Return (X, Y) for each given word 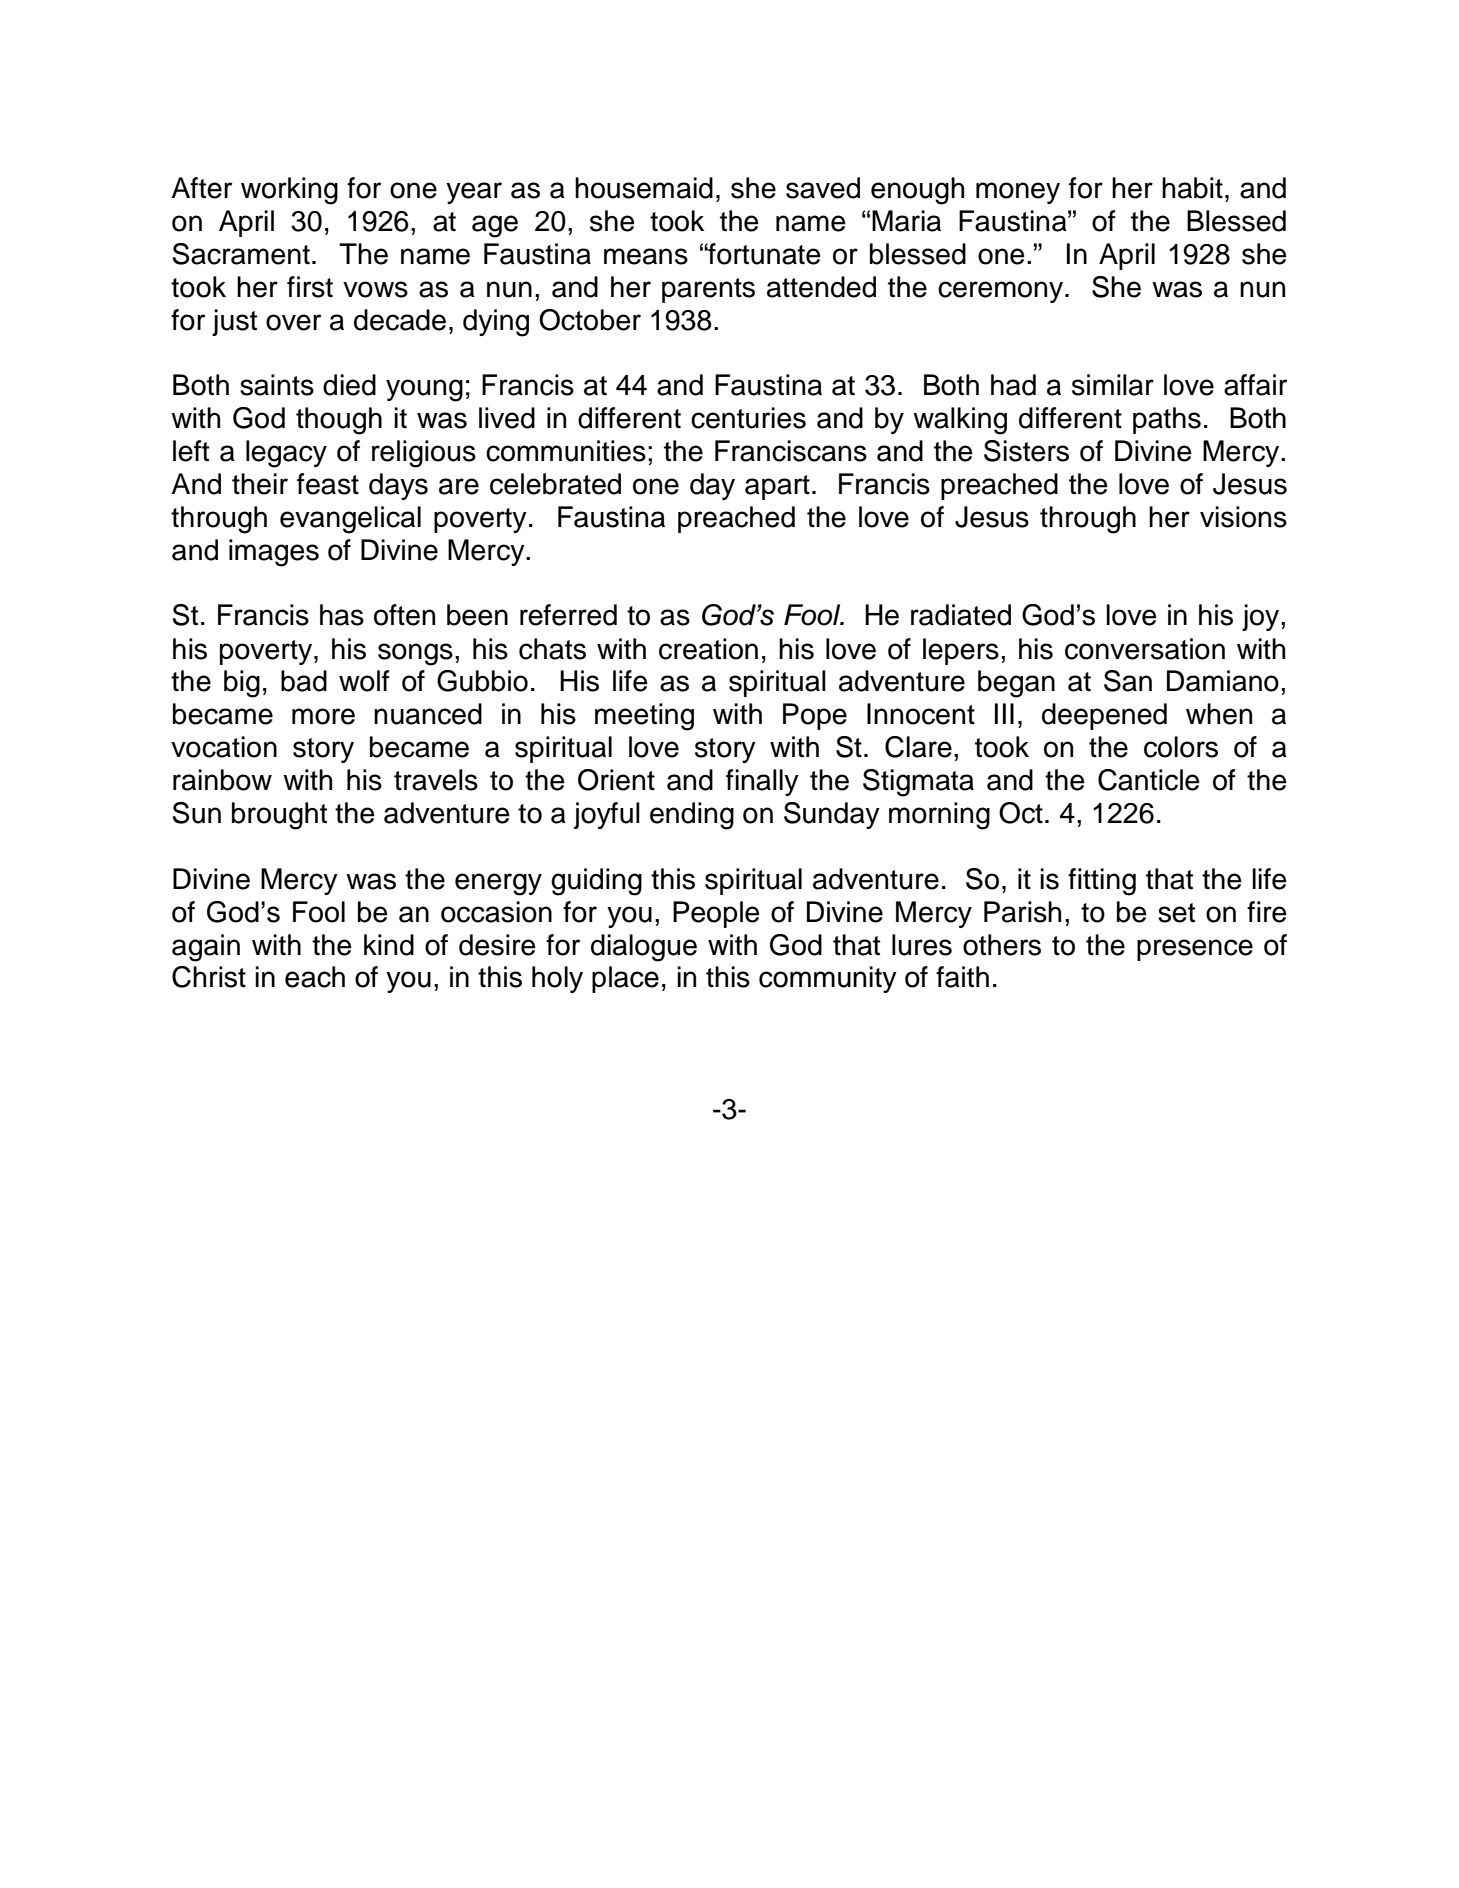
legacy (286, 454)
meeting (644, 717)
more (323, 716)
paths (1167, 420)
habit (1192, 188)
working (289, 191)
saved (823, 188)
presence (1195, 950)
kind (389, 945)
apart (777, 487)
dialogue (644, 948)
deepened (1104, 716)
